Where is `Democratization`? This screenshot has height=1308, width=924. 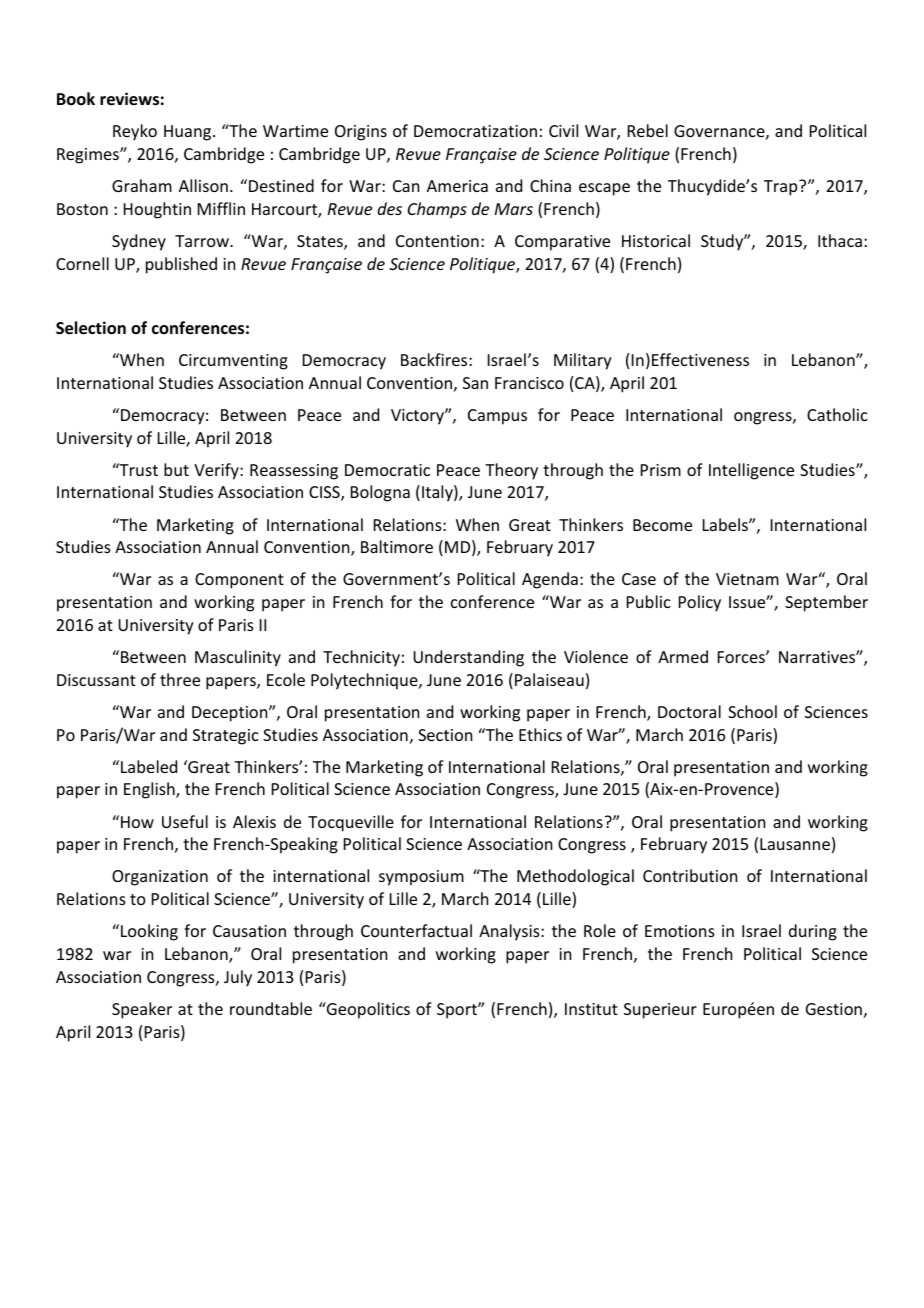 Democratization is located at coordinates (475, 131).
